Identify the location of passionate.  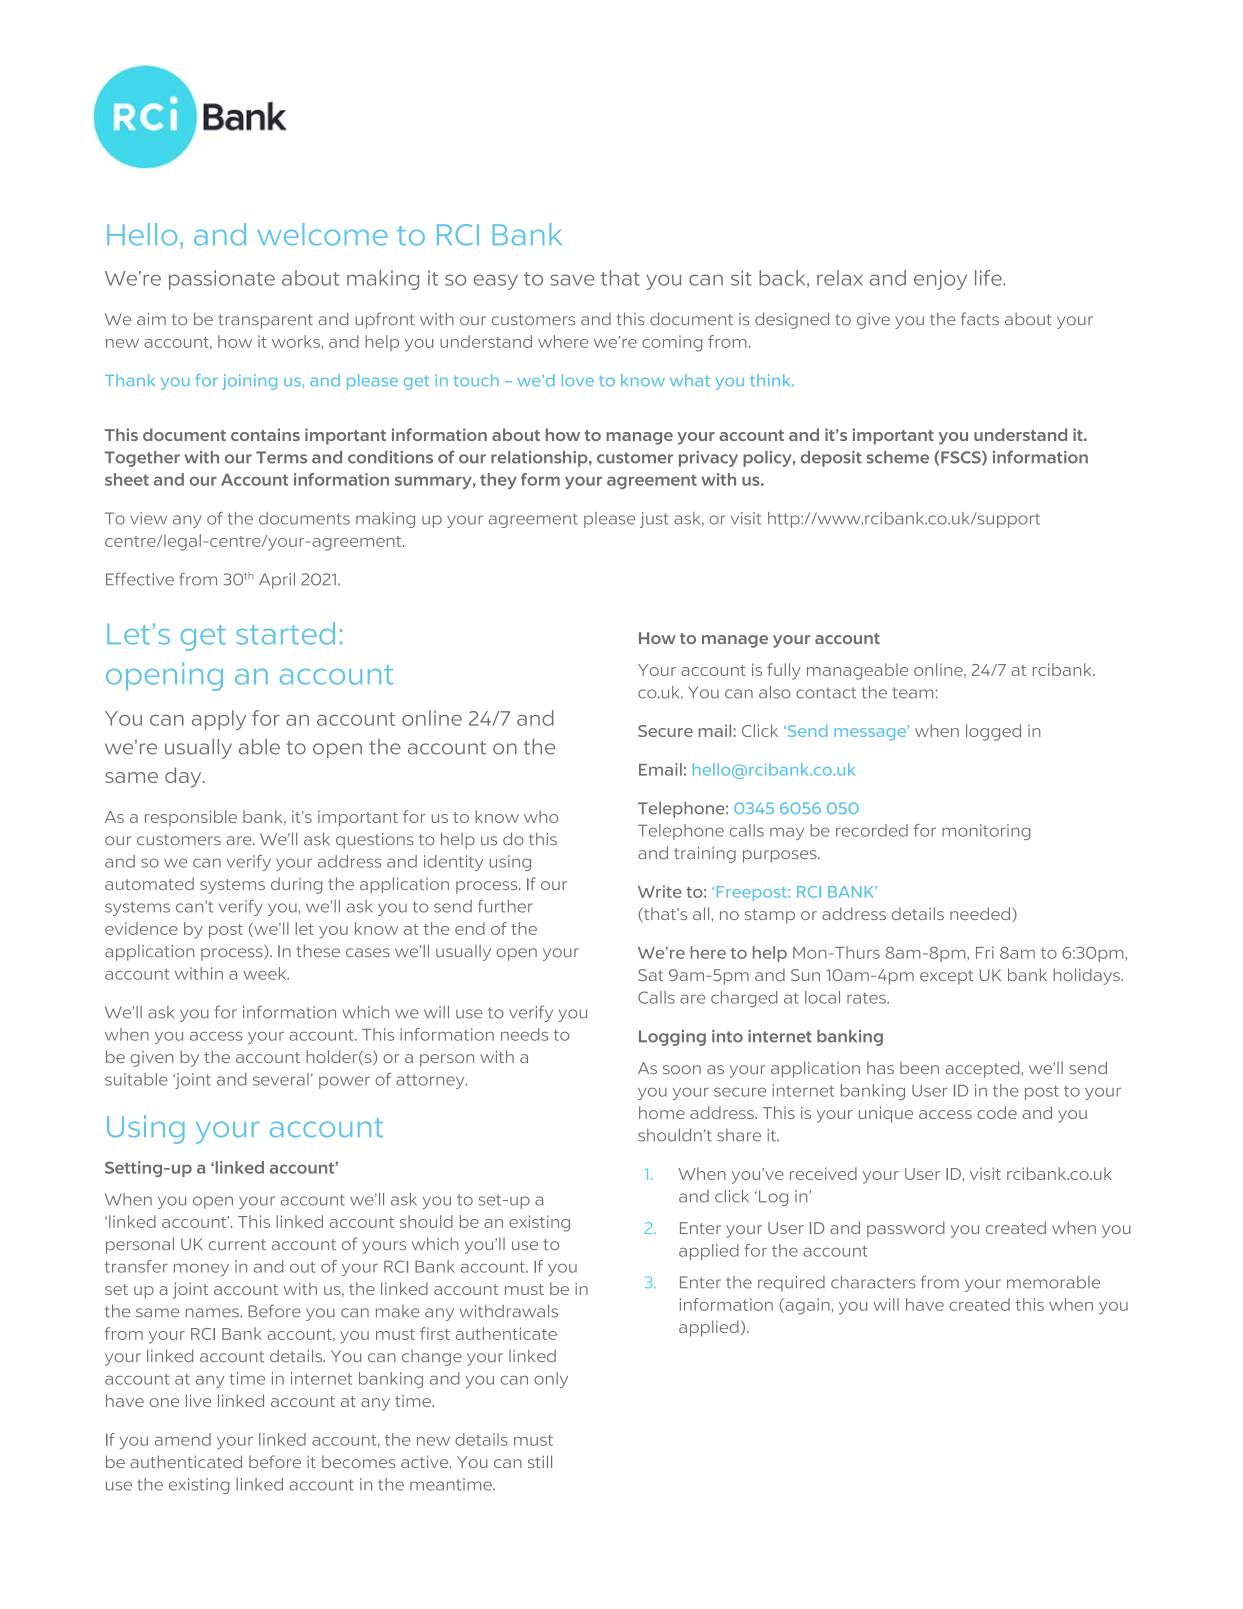
(222, 280).
